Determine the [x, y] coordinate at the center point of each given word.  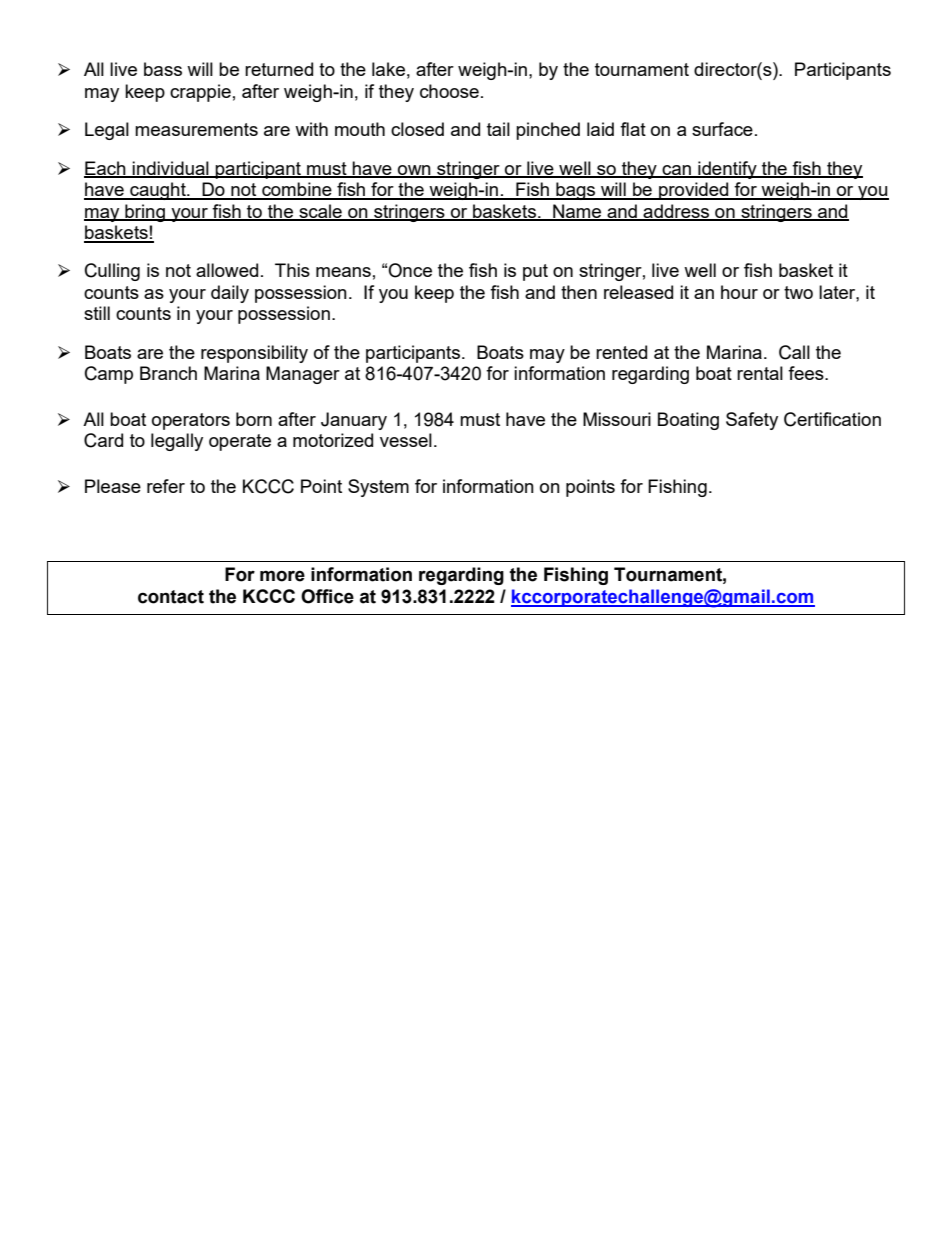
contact [171, 597]
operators [191, 421]
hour [739, 292]
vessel [406, 440]
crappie [200, 93]
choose [449, 91]
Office [327, 596]
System [378, 488]
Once [410, 270]
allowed [227, 270]
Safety [752, 421]
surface [722, 129]
